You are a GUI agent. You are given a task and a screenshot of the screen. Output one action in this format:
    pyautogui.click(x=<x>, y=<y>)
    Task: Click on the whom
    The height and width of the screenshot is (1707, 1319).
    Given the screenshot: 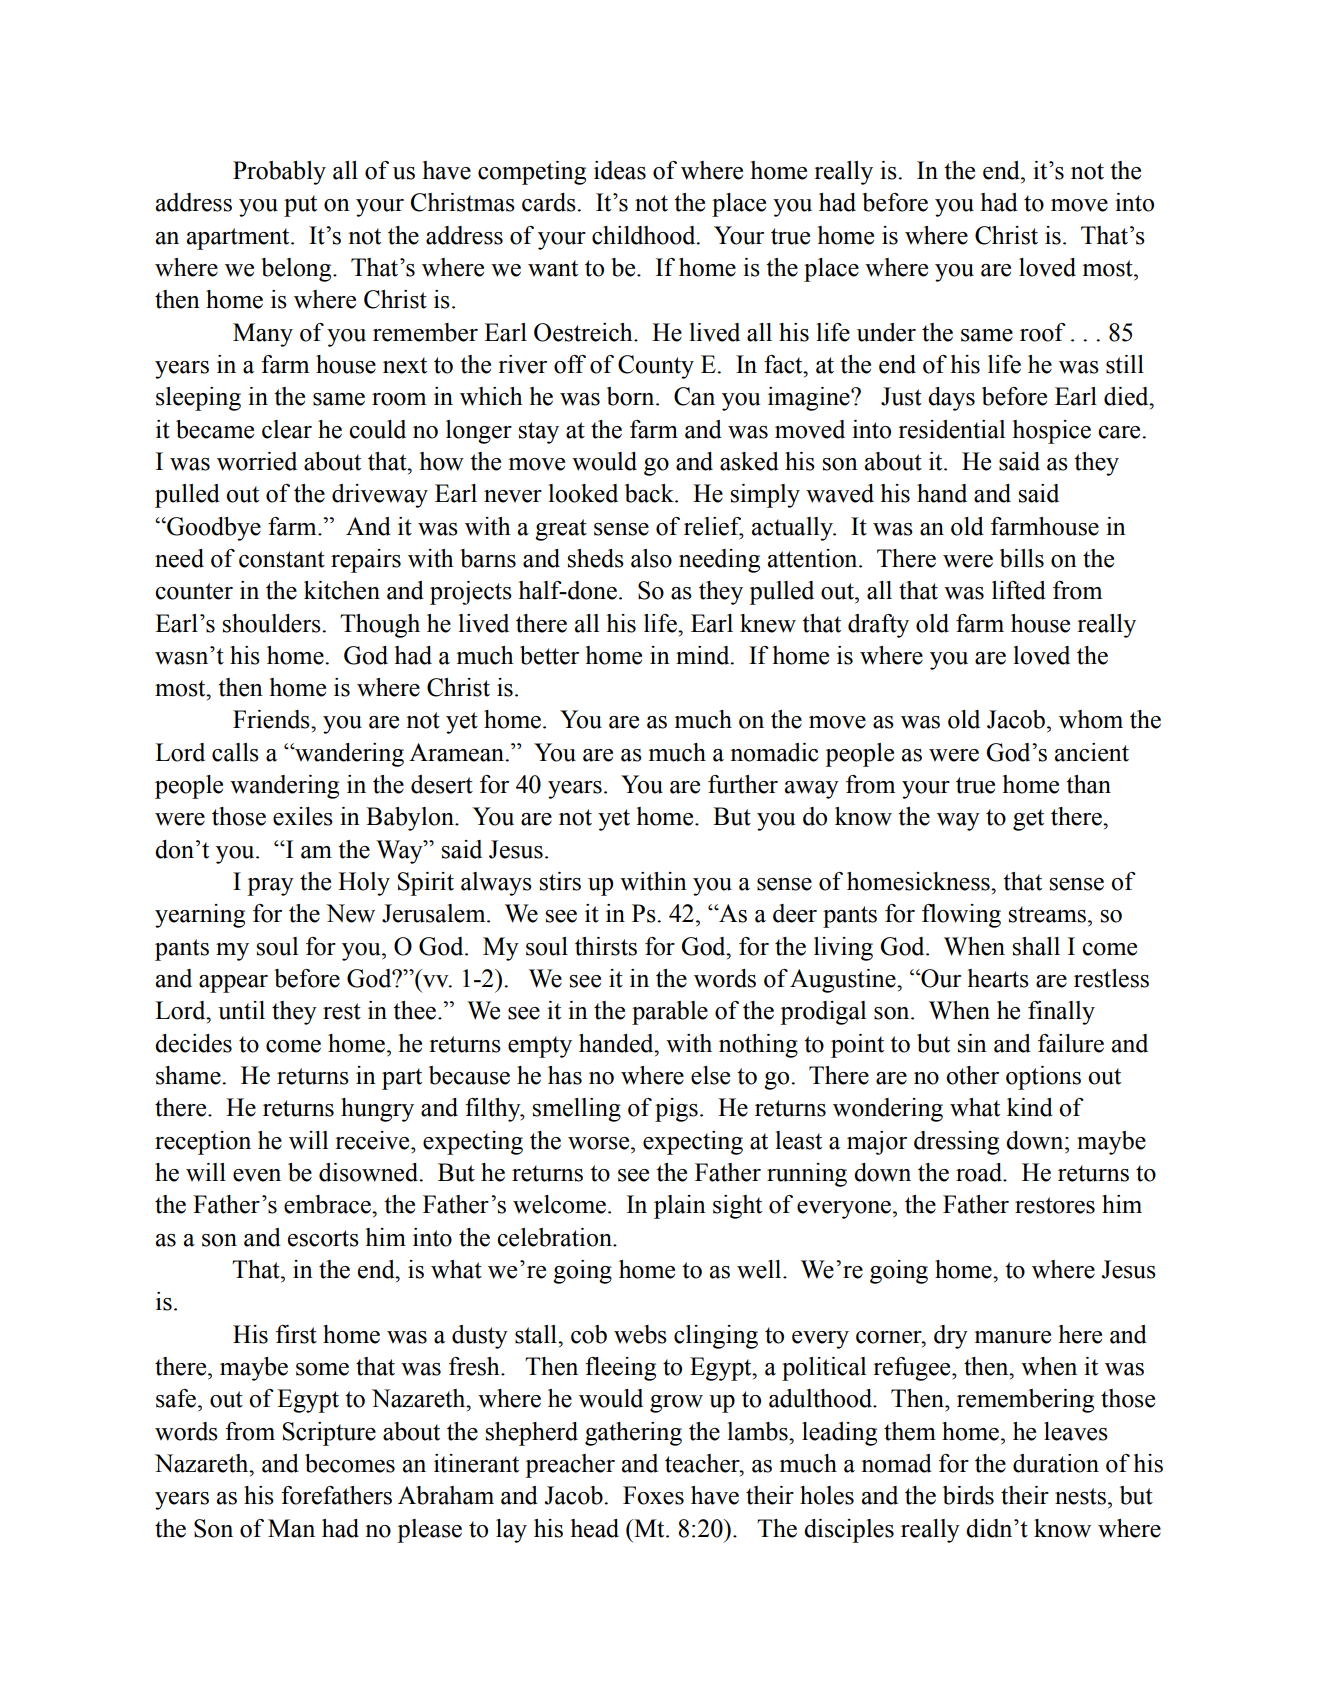 What is the action you would take?
    pyautogui.click(x=1091, y=719)
